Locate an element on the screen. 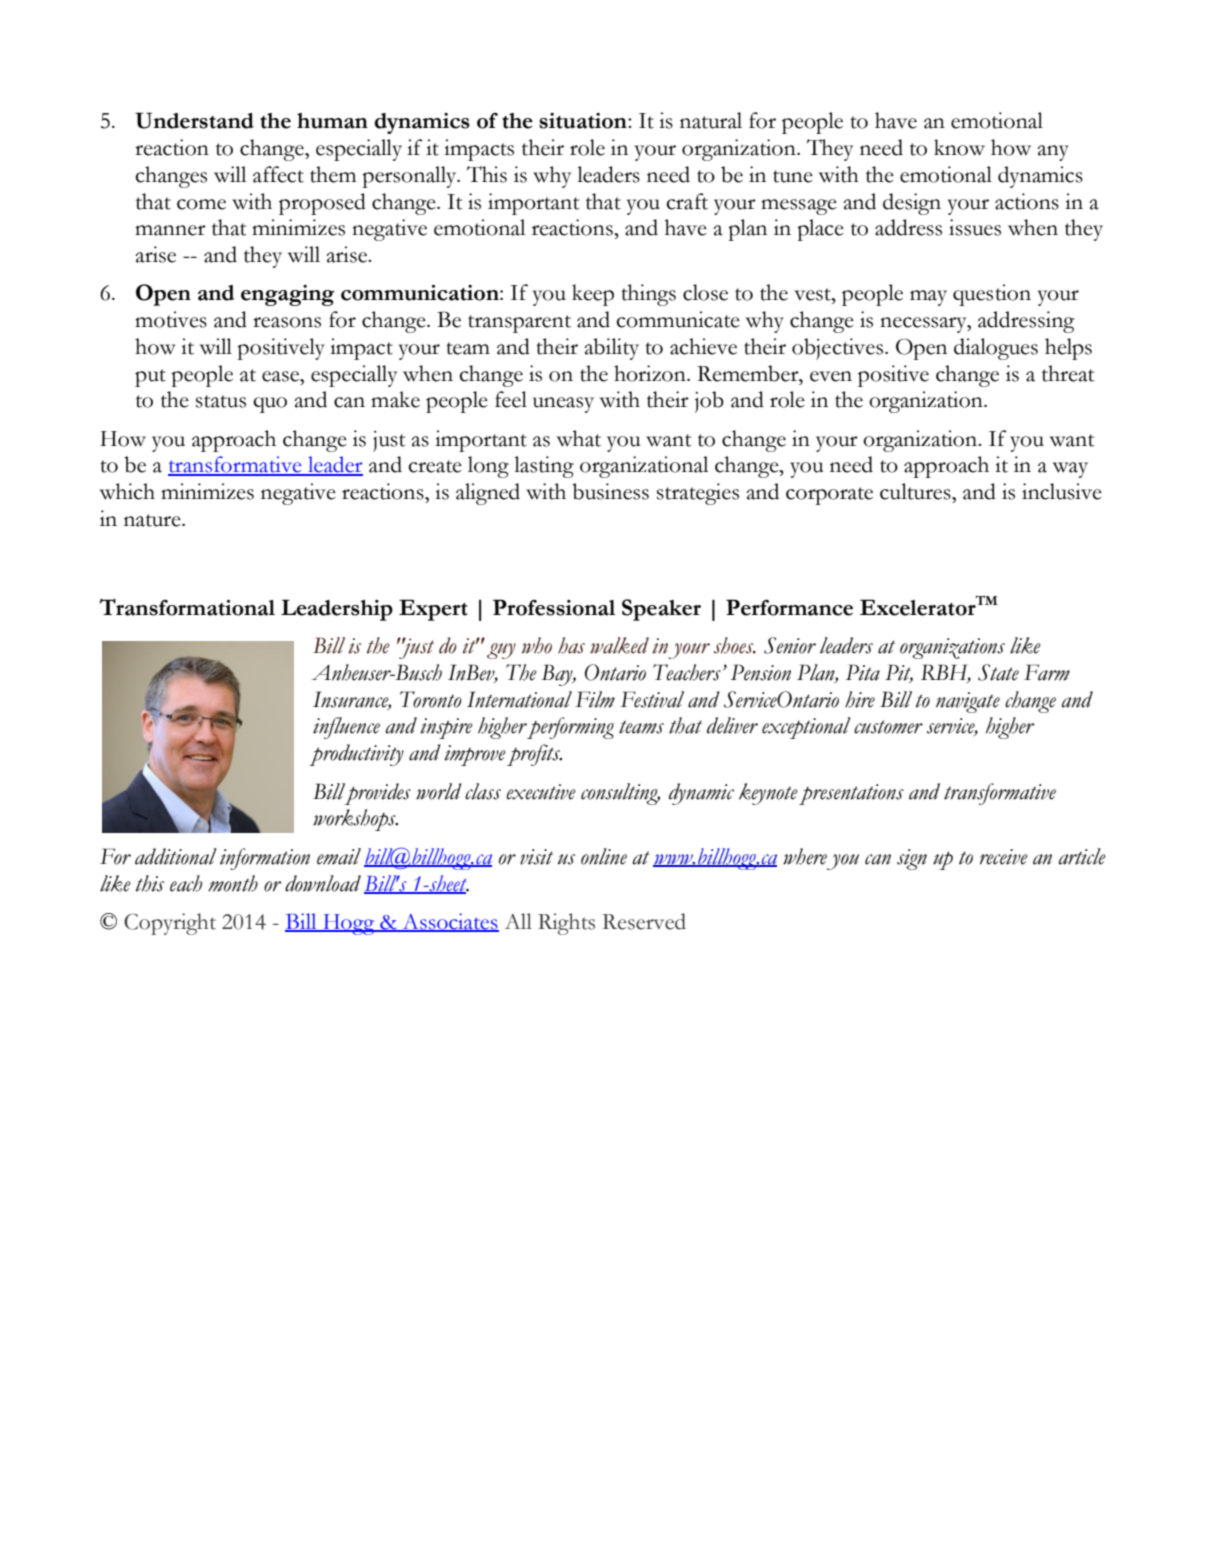  cultures is located at coordinates (916, 491).
